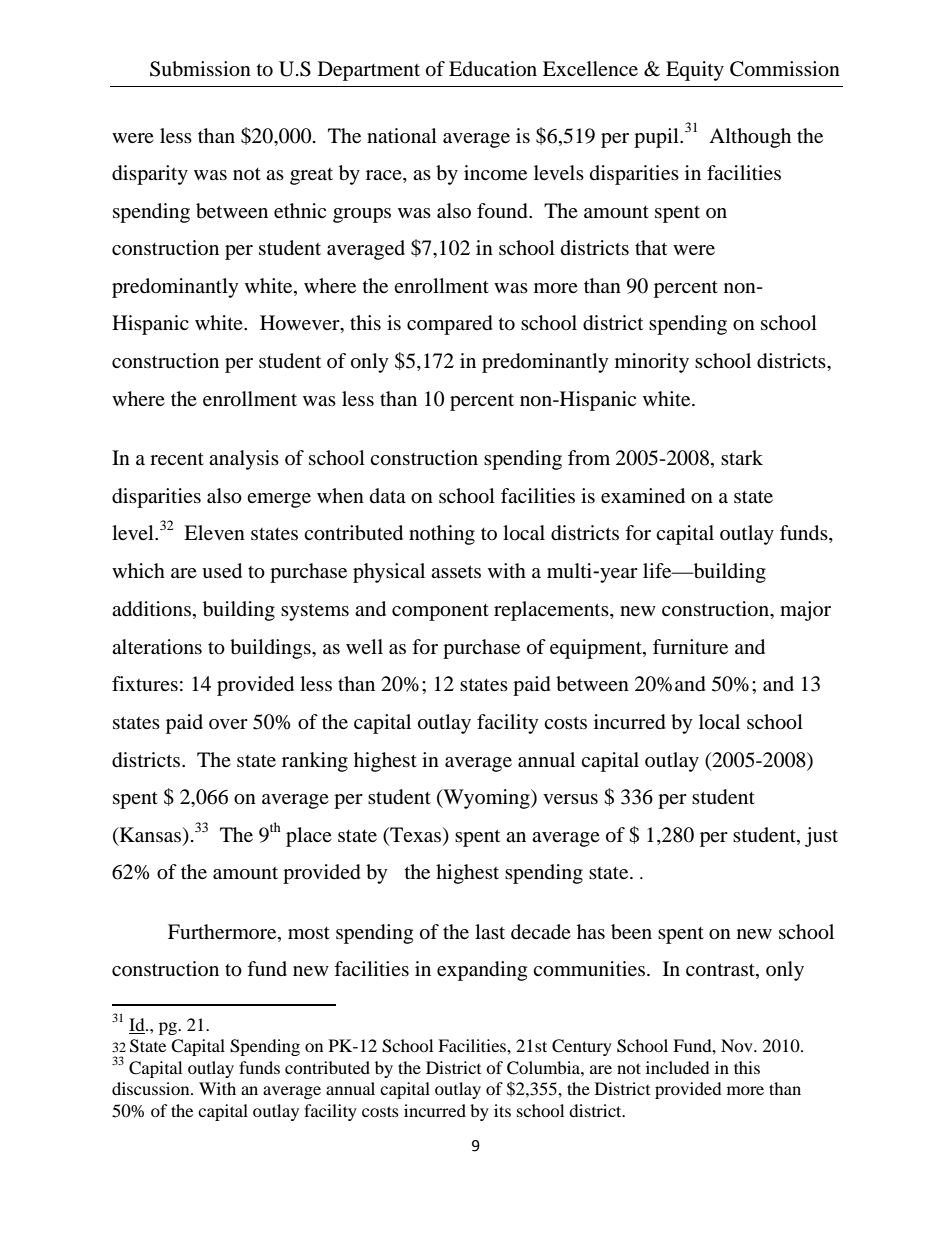 This document has width=952, height=1233. Describe the element at coordinates (456, 571) in the document. I see `assets` at that location.
